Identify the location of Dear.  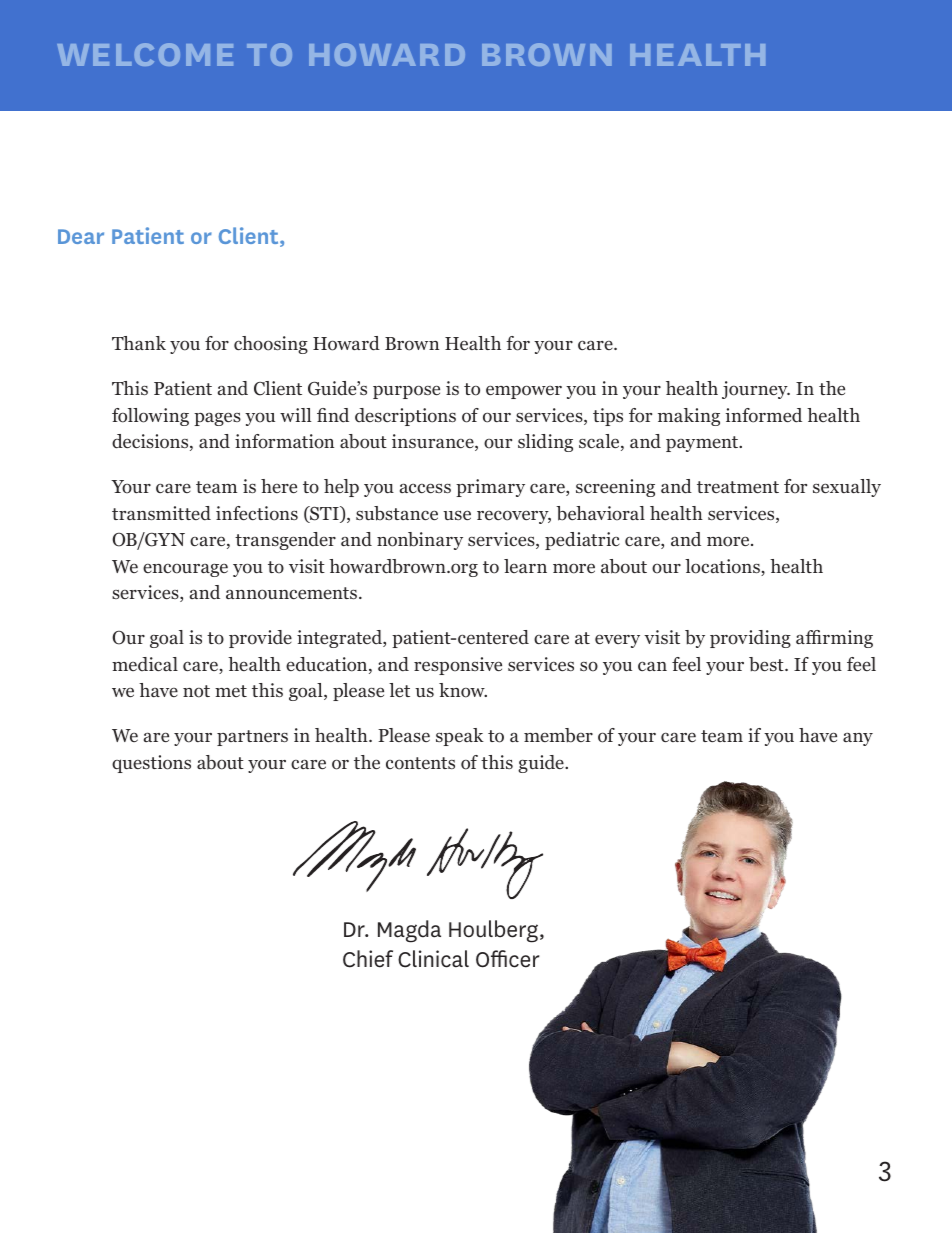
(81, 236).
